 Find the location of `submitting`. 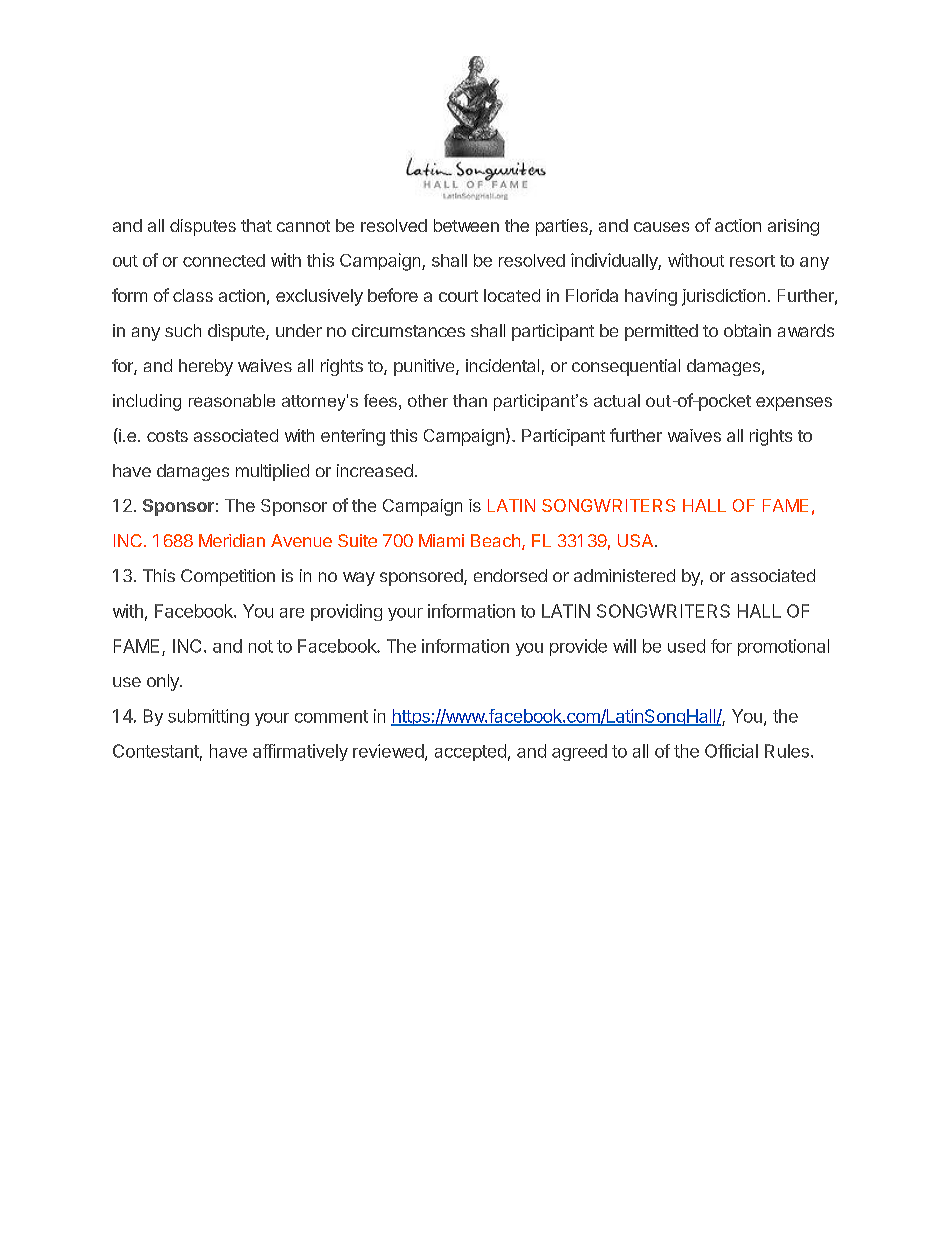

submitting is located at coordinates (208, 717).
